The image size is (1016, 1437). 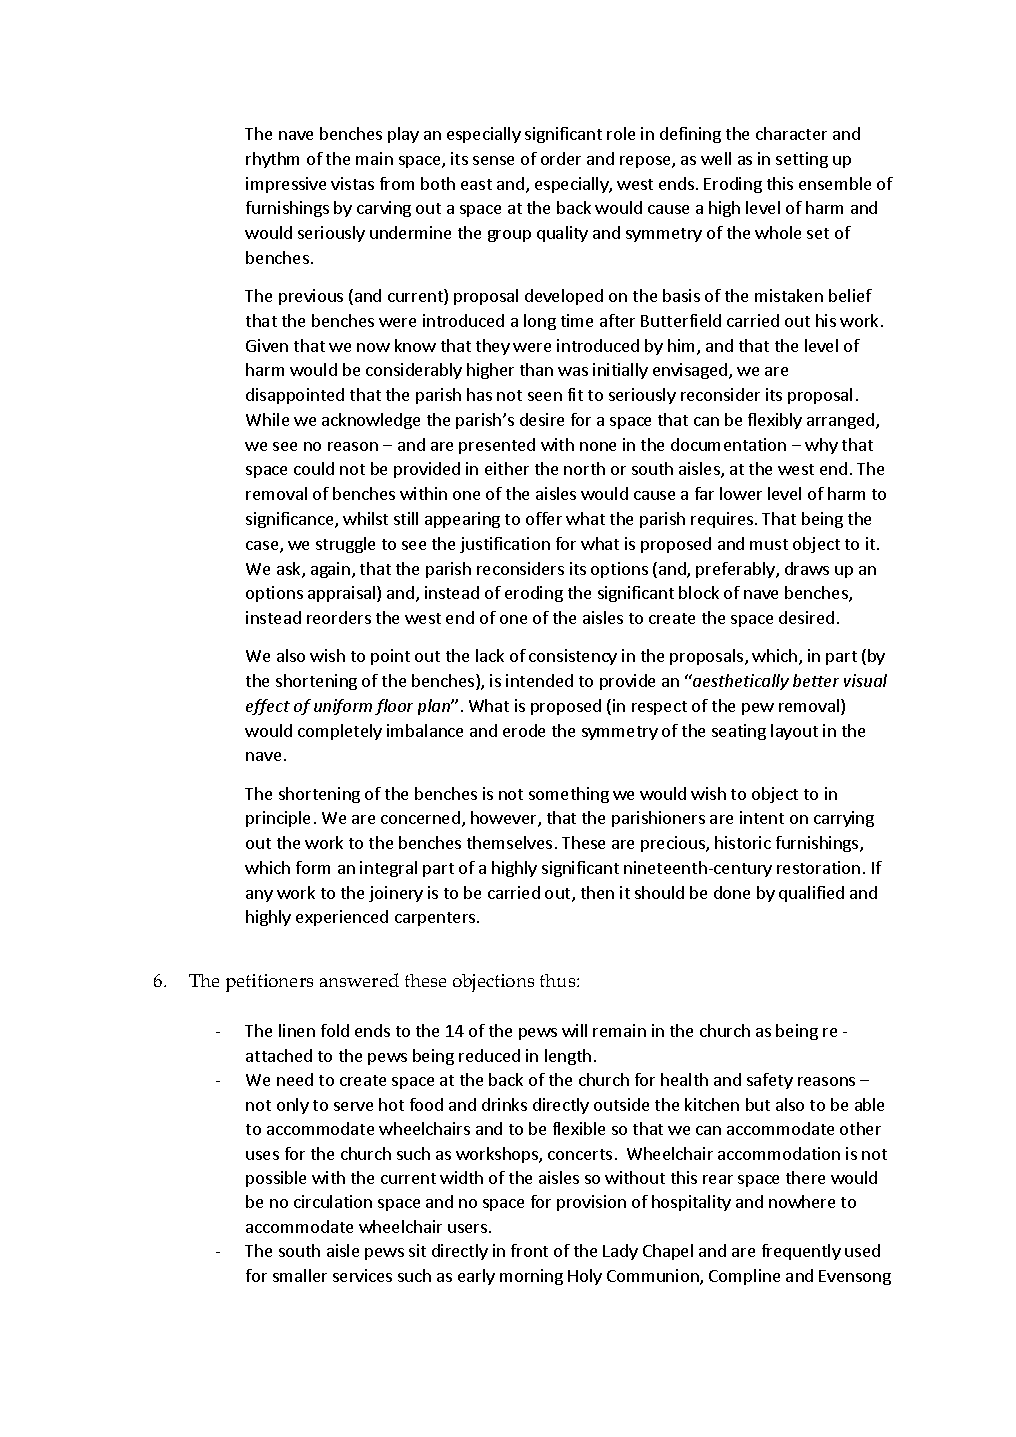 I want to click on vistas, so click(x=352, y=183).
